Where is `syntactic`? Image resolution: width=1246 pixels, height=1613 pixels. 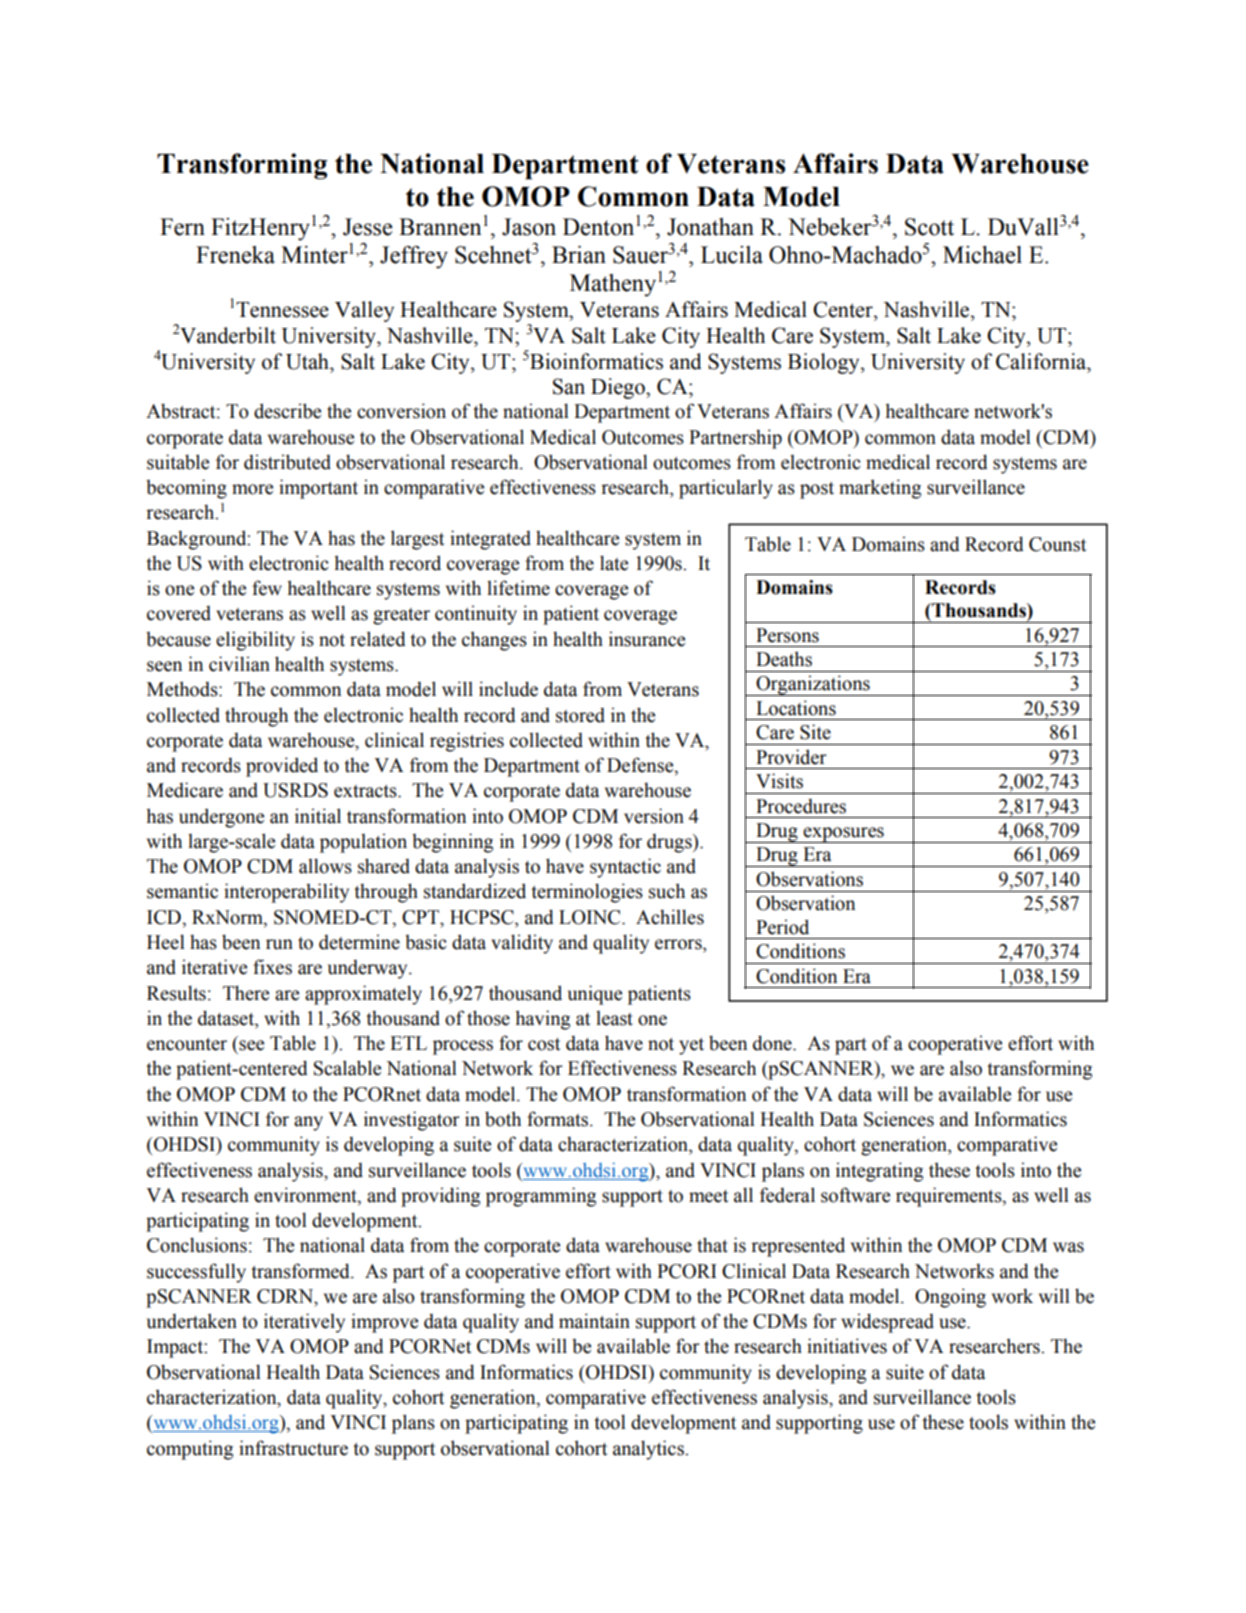
syntactic is located at coordinates (625, 868).
